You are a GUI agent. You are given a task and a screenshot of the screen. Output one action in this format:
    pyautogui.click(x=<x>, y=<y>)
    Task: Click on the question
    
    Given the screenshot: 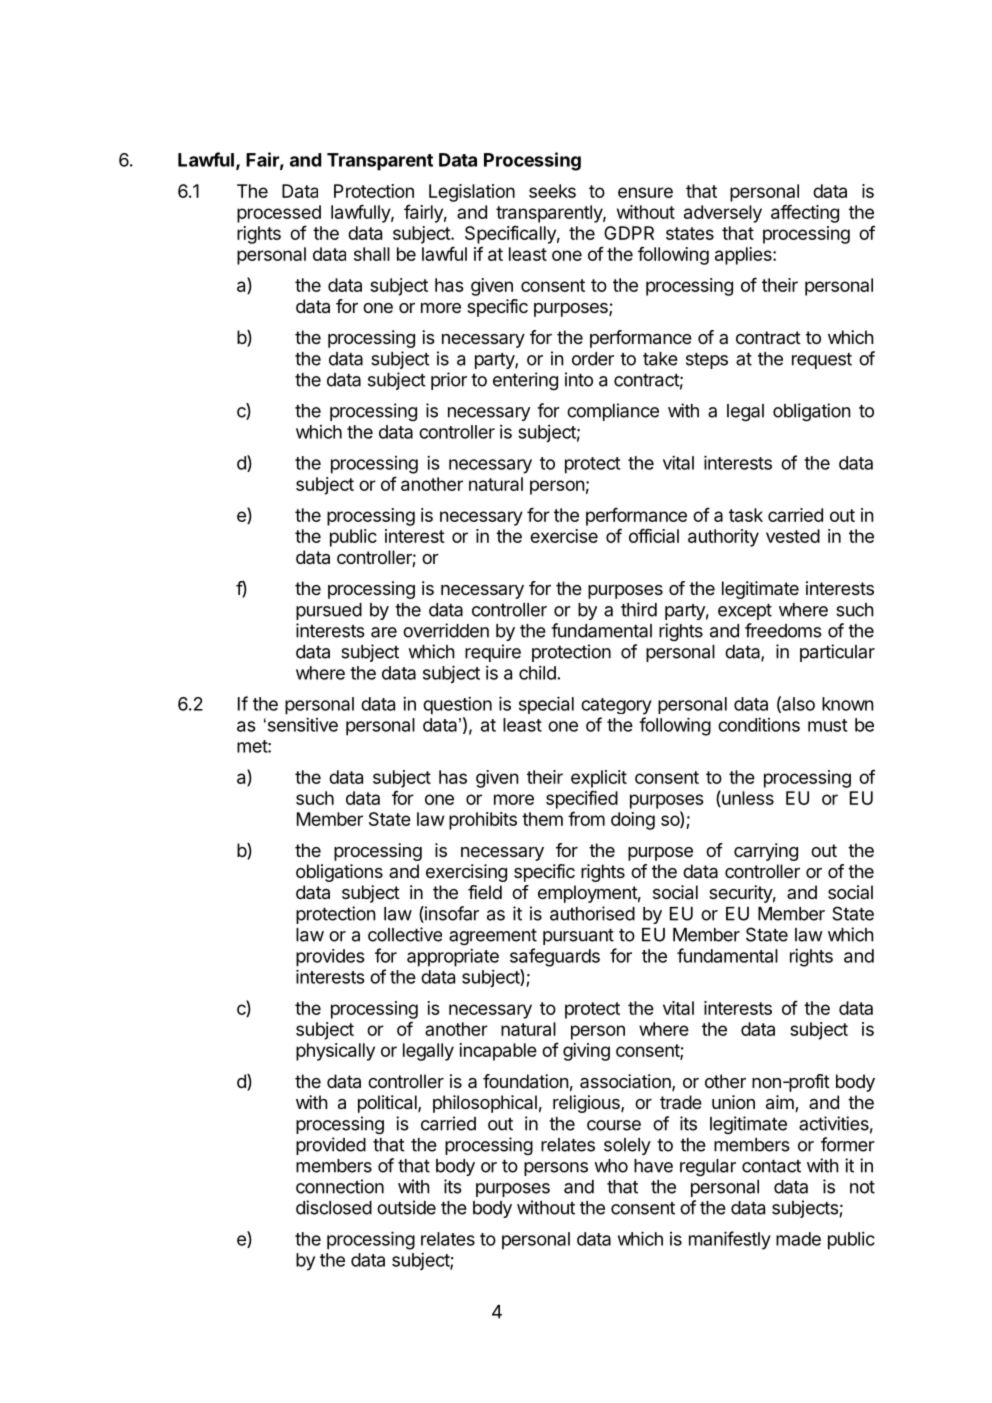 What is the action you would take?
    pyautogui.click(x=457, y=705)
